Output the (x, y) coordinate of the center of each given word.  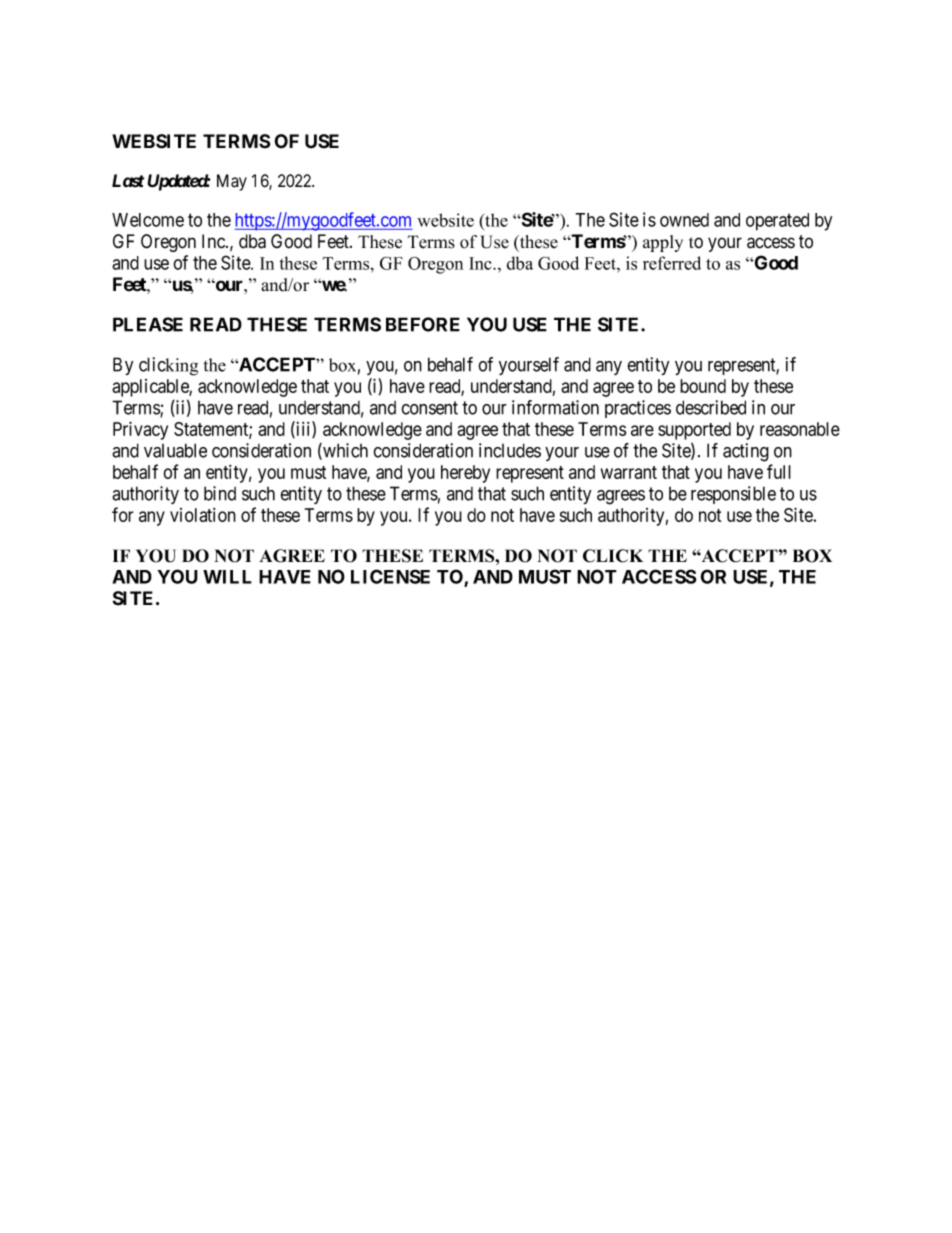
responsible (733, 495)
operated (777, 222)
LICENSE (390, 576)
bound (703, 386)
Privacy (140, 430)
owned (684, 220)
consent (429, 408)
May (232, 182)
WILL (227, 577)
